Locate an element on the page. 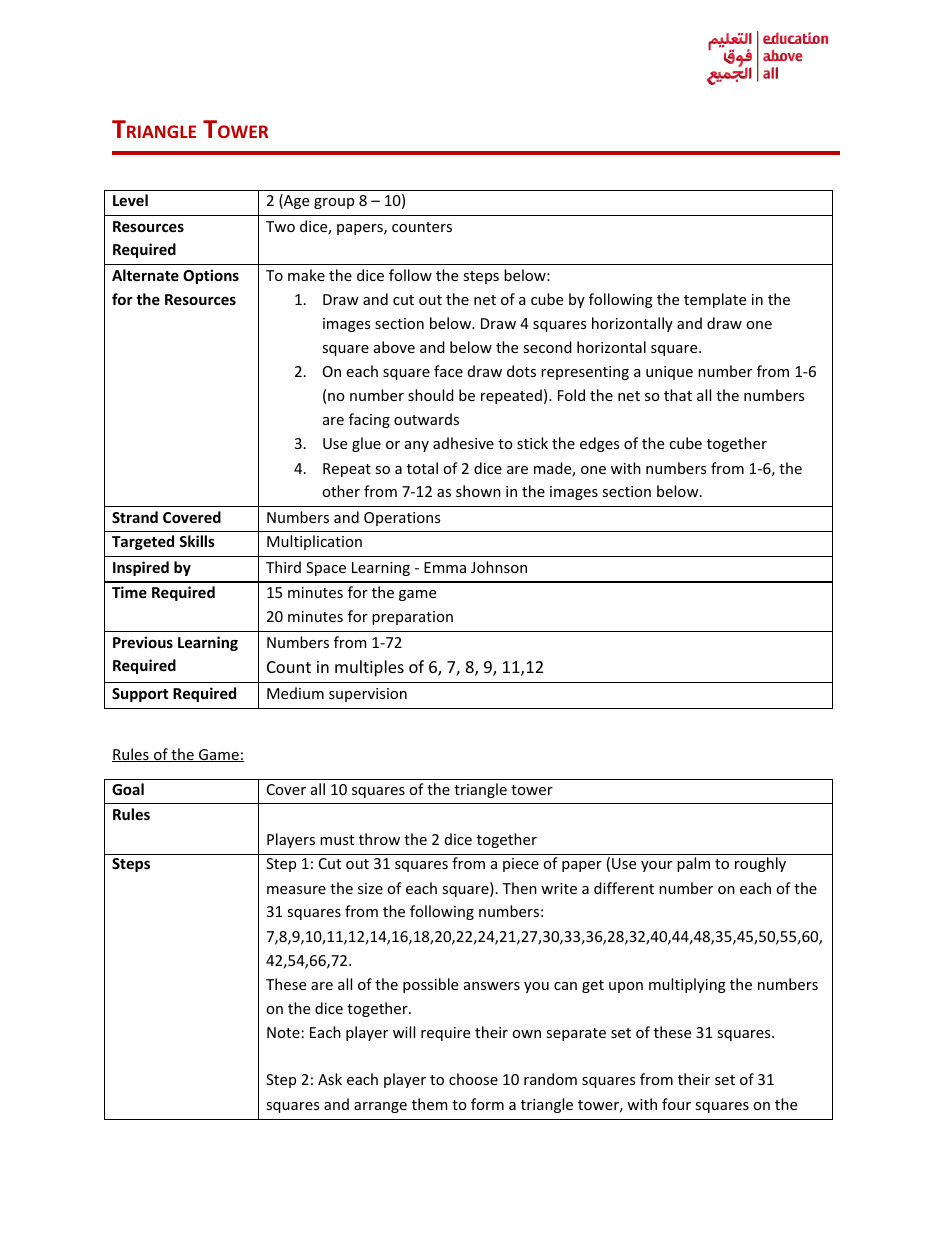 The height and width of the document is (1233, 952). Skills is located at coordinates (197, 541).
